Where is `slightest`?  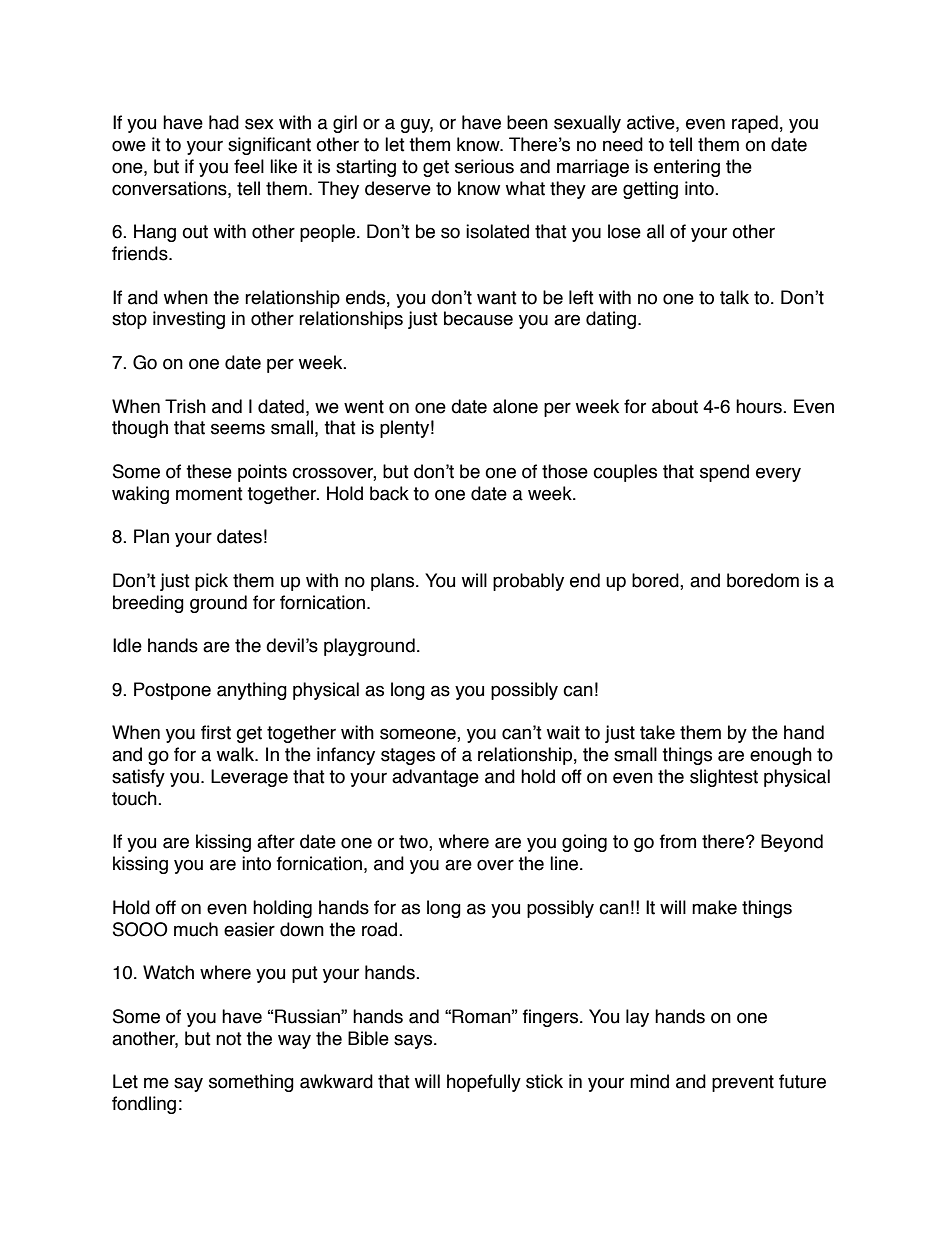
slightest is located at coordinates (724, 778).
